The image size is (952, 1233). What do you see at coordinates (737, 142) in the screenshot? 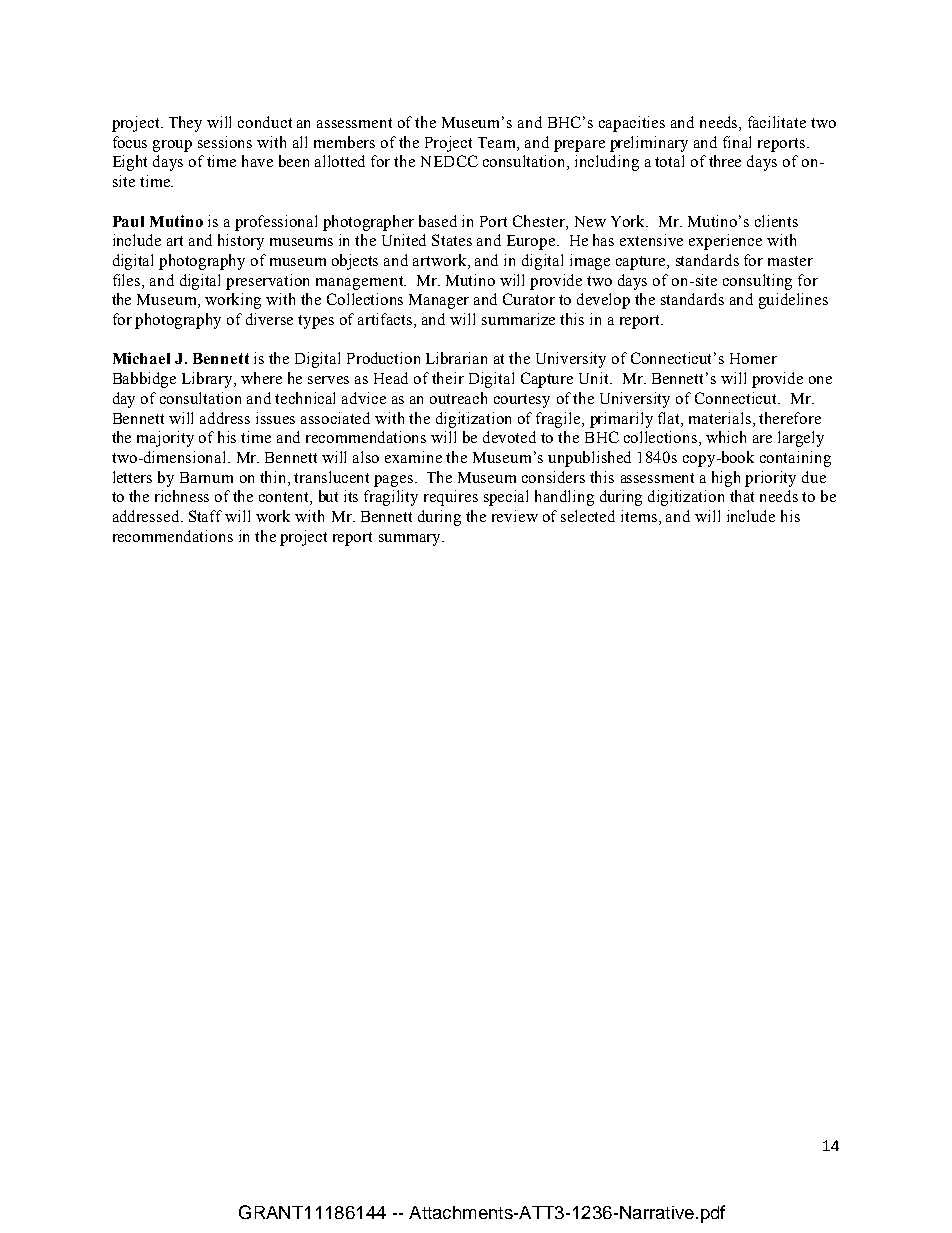
I see `final` at bounding box center [737, 142].
